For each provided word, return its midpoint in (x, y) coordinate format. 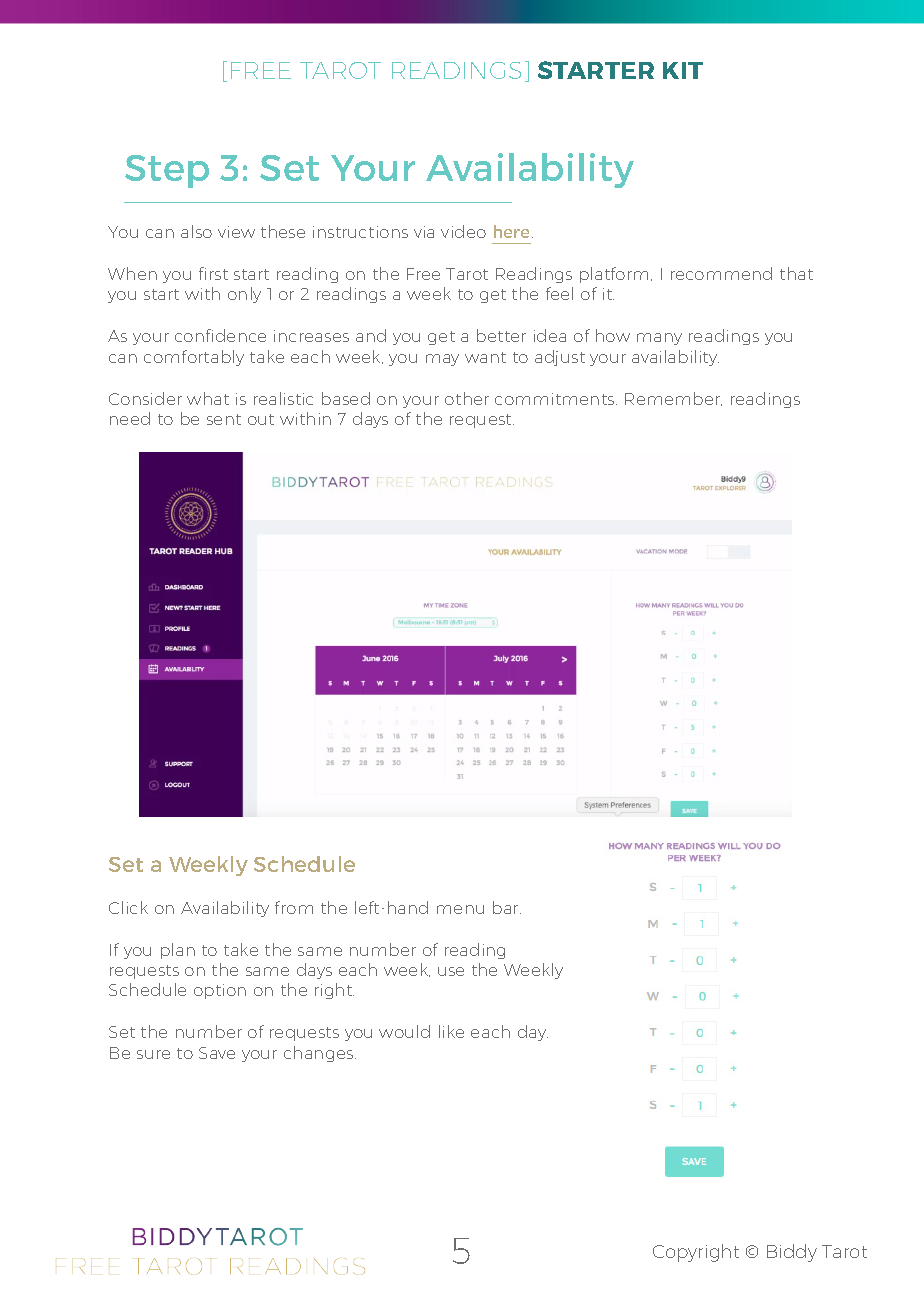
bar (507, 907)
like (451, 1031)
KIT (683, 70)
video (463, 231)
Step (167, 171)
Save (217, 1053)
